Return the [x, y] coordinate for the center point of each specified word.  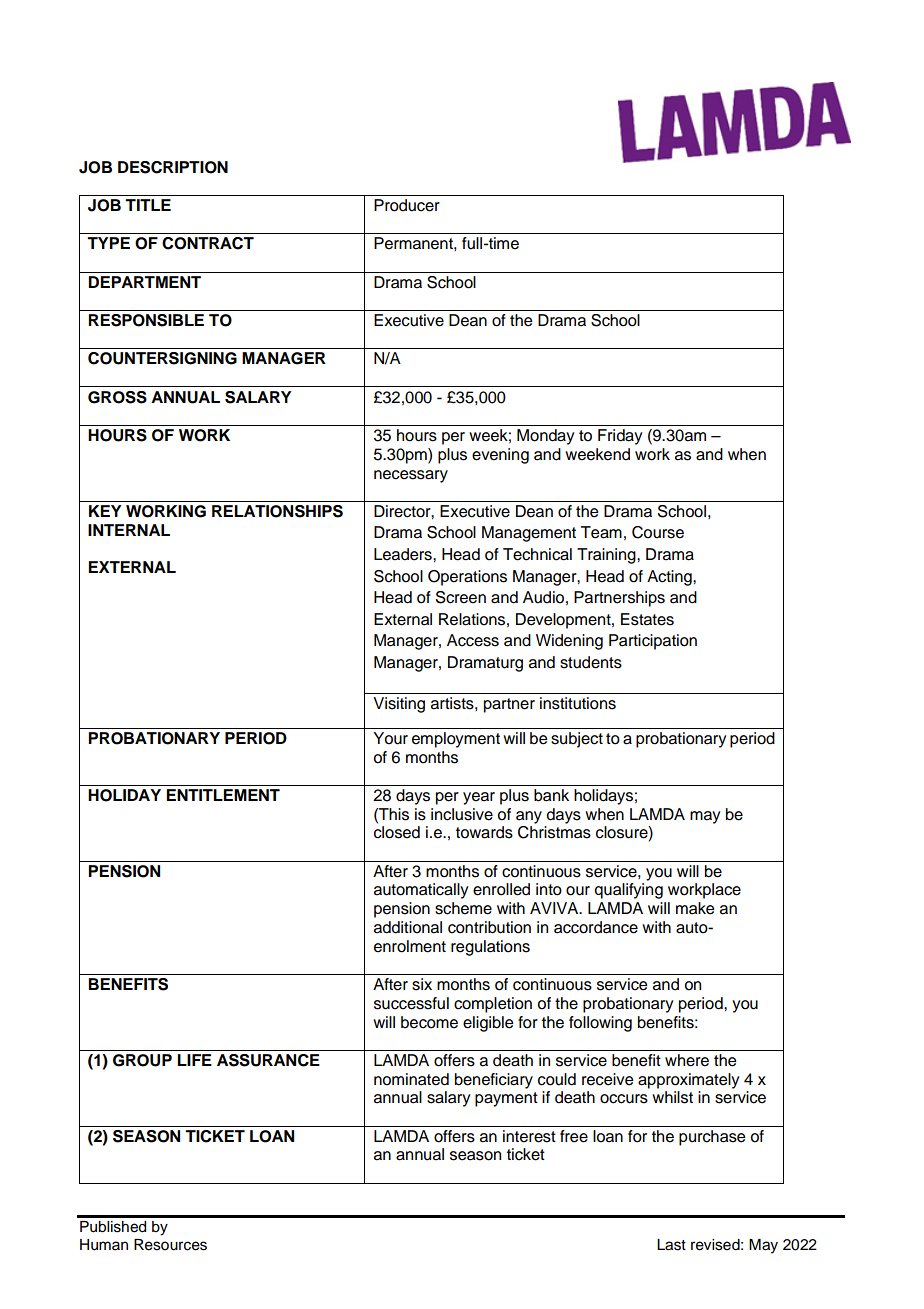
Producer [407, 205]
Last [671, 1245]
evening [500, 456]
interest [529, 1136]
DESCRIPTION [173, 167]
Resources [170, 1245]
